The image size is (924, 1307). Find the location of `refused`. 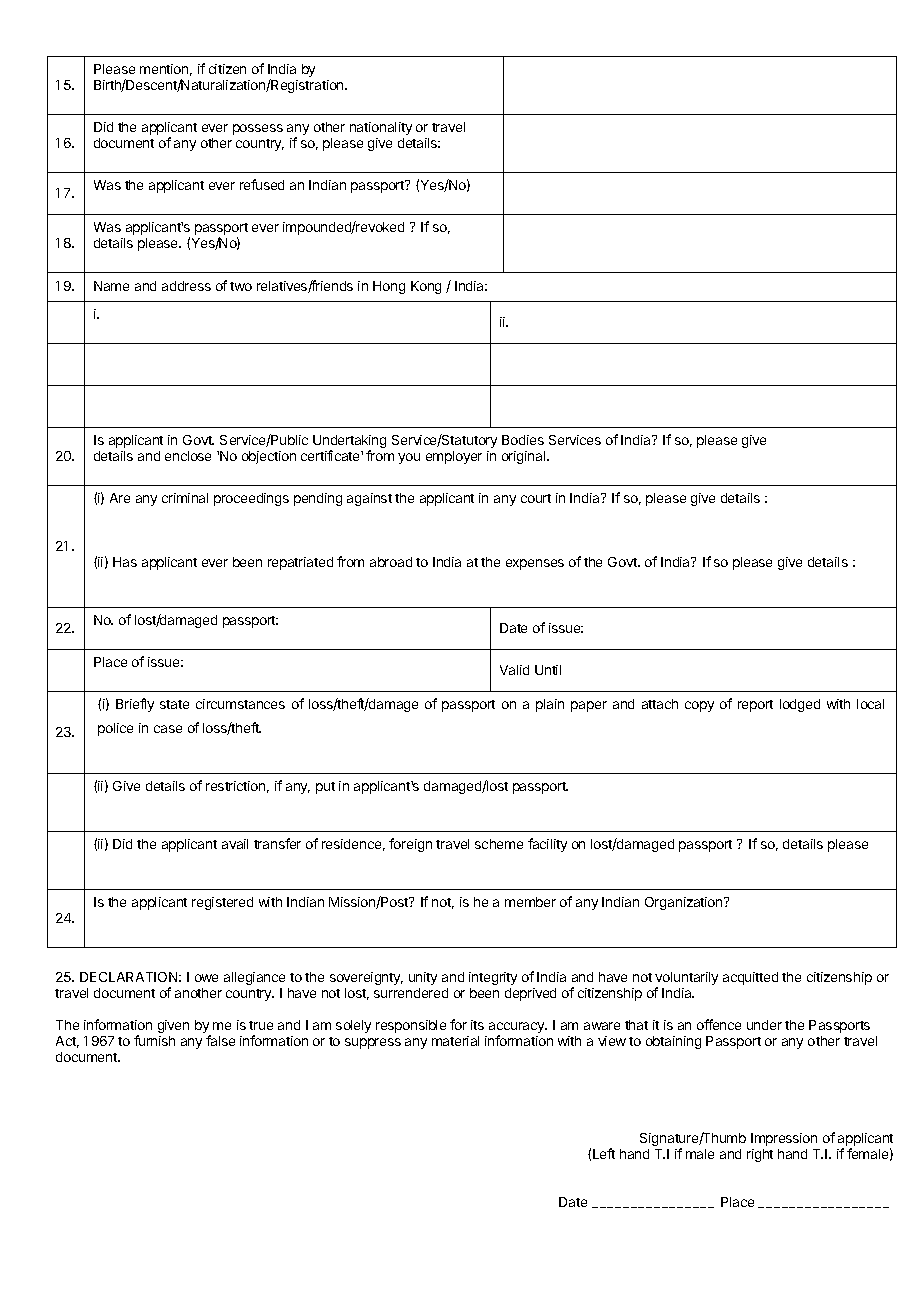

refused is located at coordinates (262, 184).
